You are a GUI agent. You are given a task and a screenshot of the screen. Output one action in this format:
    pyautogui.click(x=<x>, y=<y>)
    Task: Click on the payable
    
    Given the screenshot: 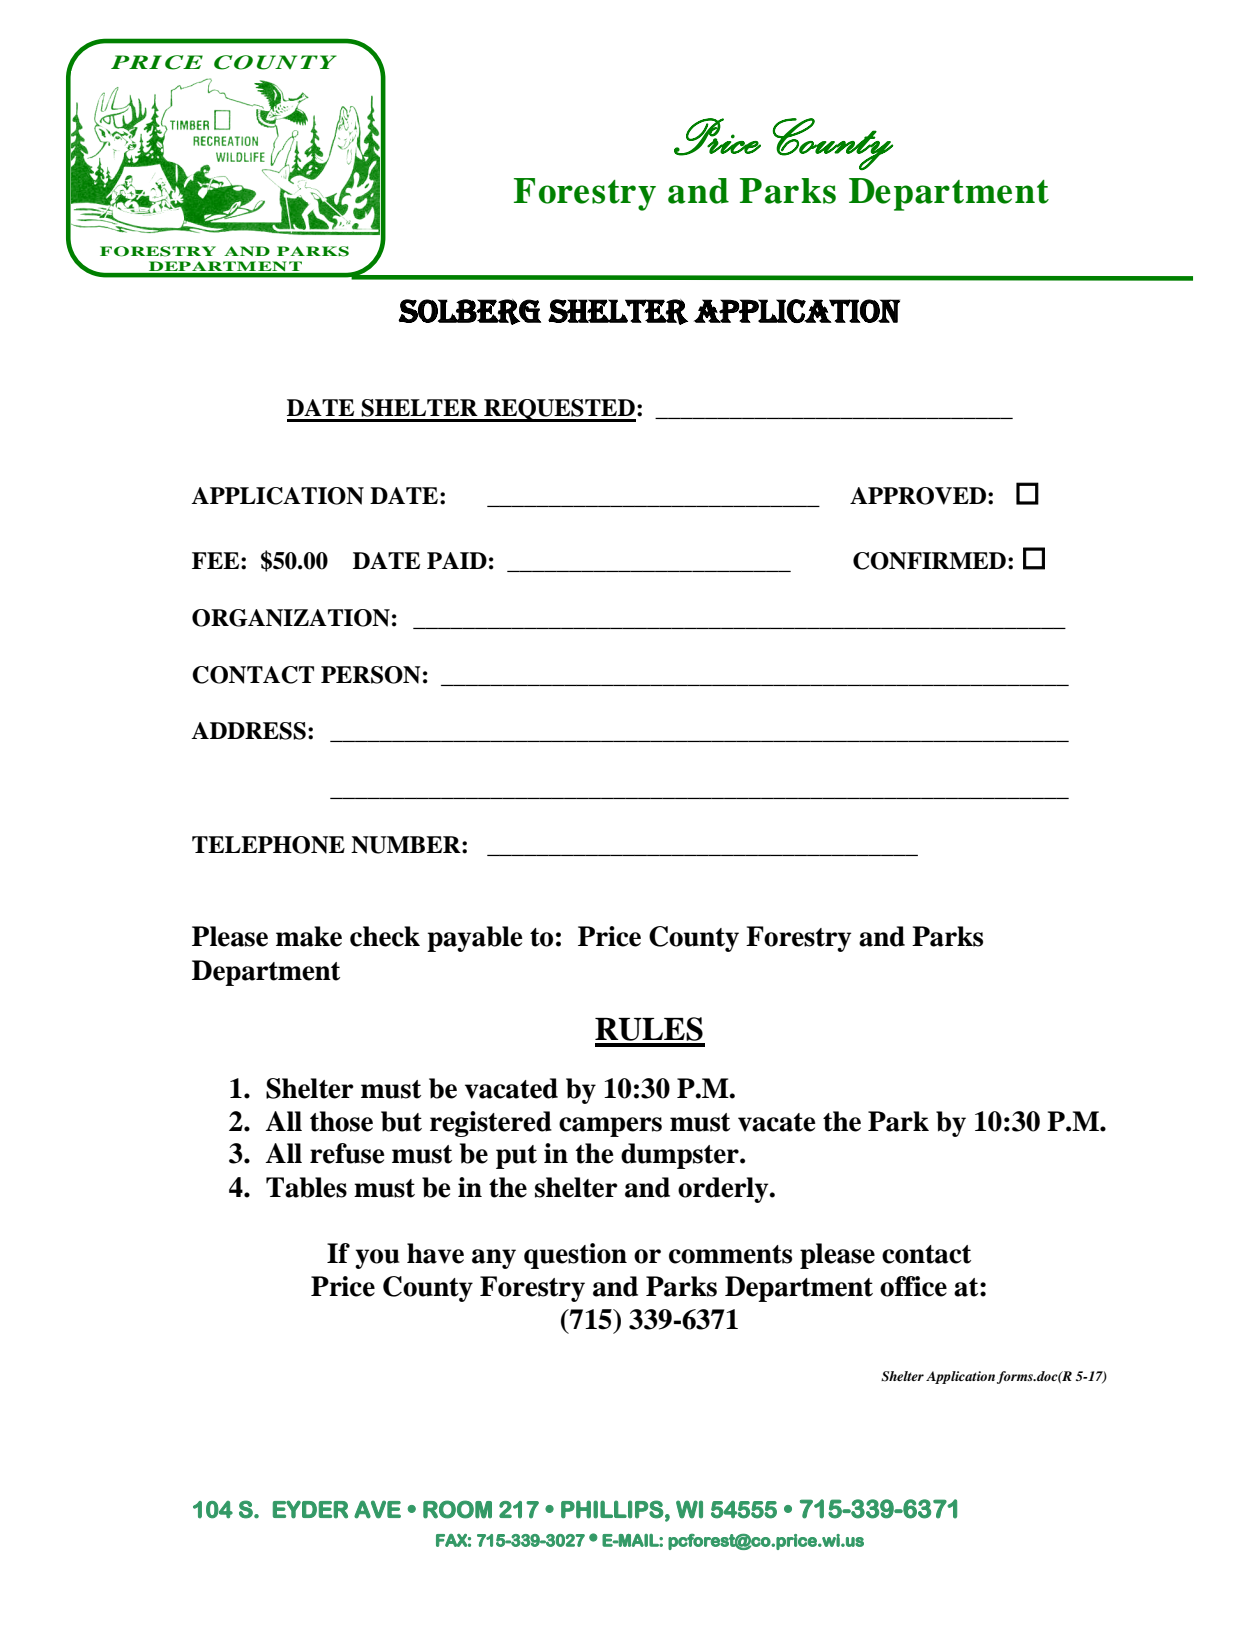 What is the action you would take?
    pyautogui.click(x=475, y=939)
